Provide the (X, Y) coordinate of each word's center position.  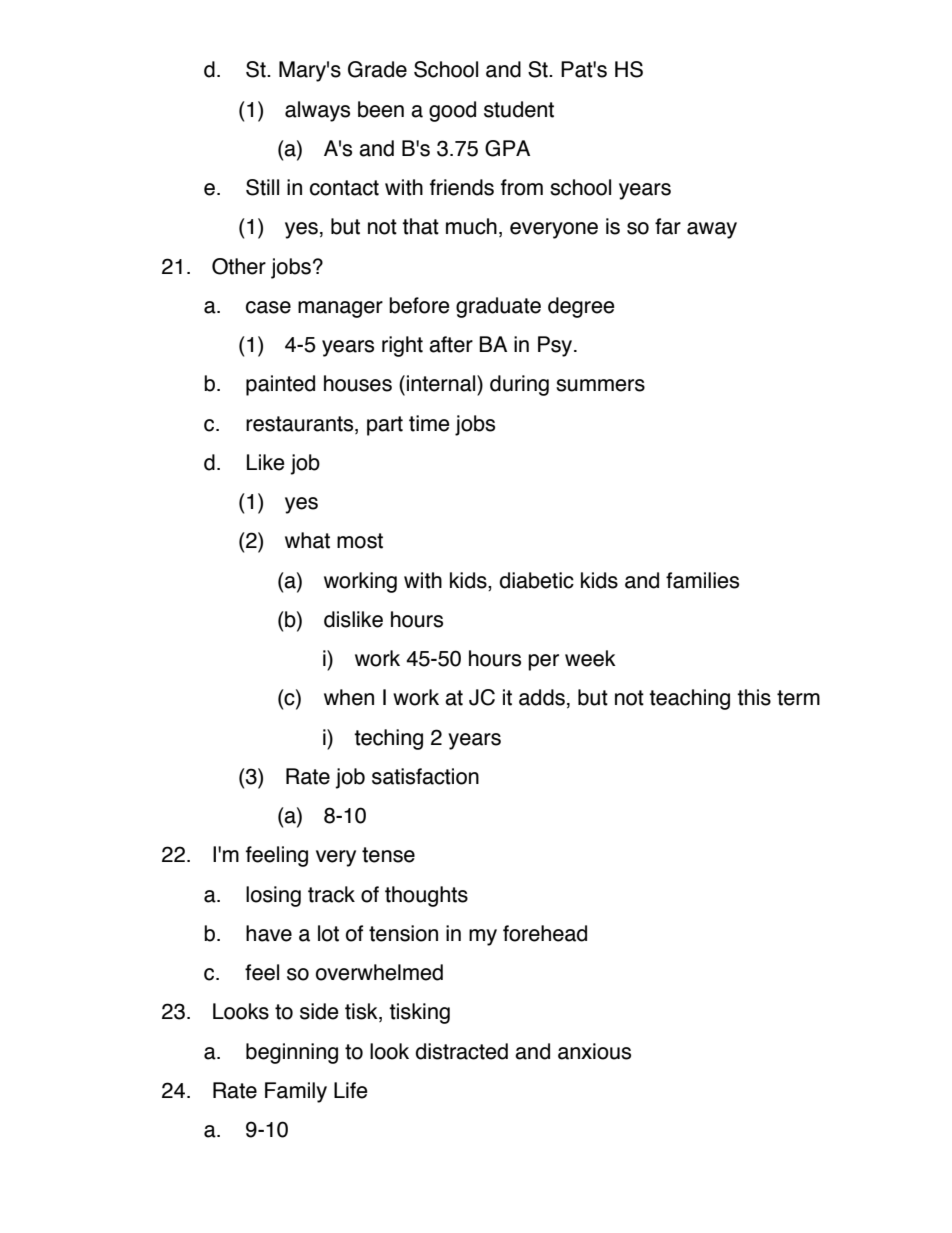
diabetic (537, 580)
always (317, 111)
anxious (594, 1051)
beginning (292, 1053)
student (519, 109)
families (702, 580)
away (712, 230)
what (307, 540)
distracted (462, 1051)
